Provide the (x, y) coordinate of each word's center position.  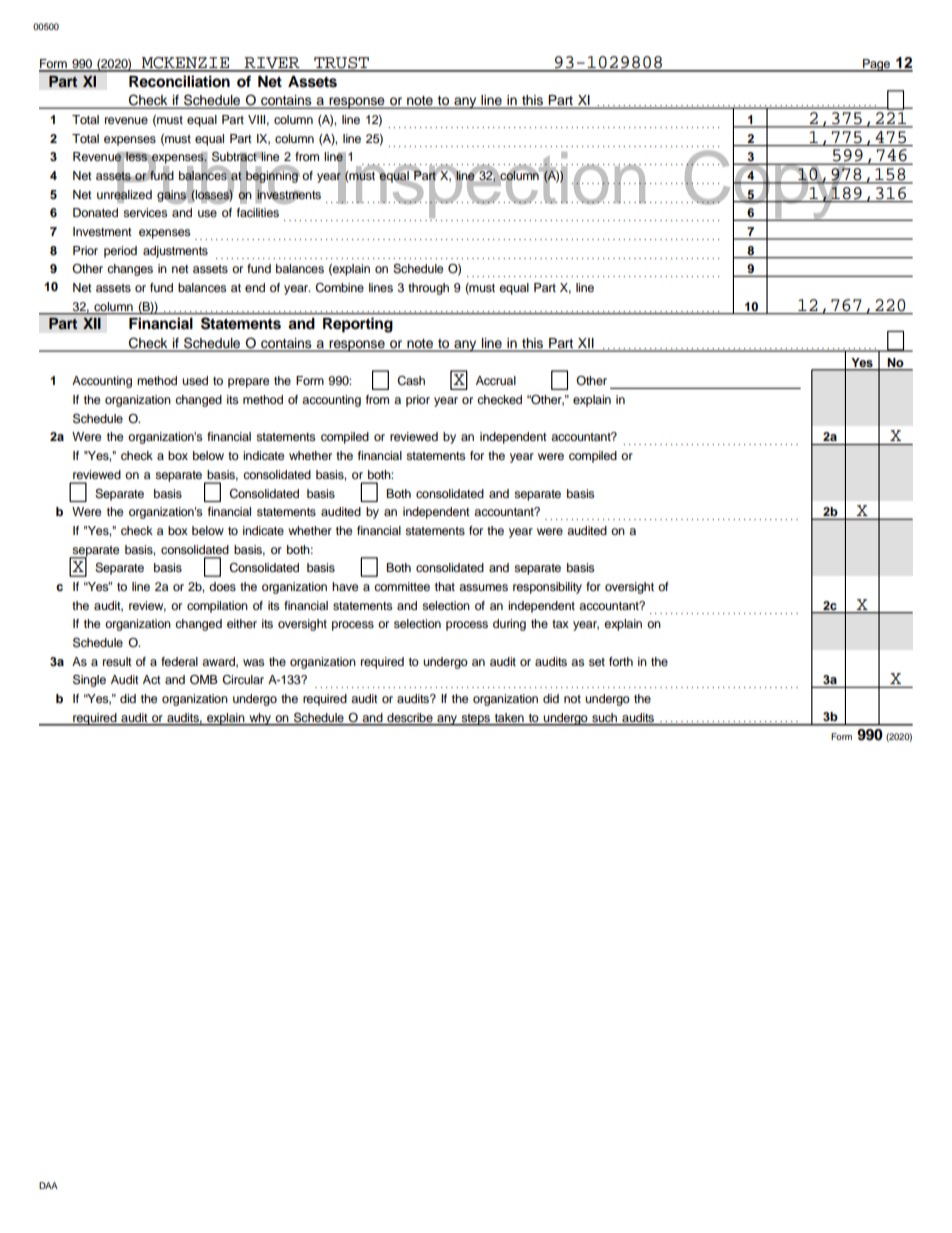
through (428, 289)
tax (560, 624)
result (117, 661)
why (260, 719)
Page (876, 65)
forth (621, 661)
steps (475, 720)
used (195, 380)
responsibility (547, 588)
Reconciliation (179, 81)
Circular (243, 680)
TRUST (341, 64)
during (509, 625)
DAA (48, 1185)
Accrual (496, 380)
